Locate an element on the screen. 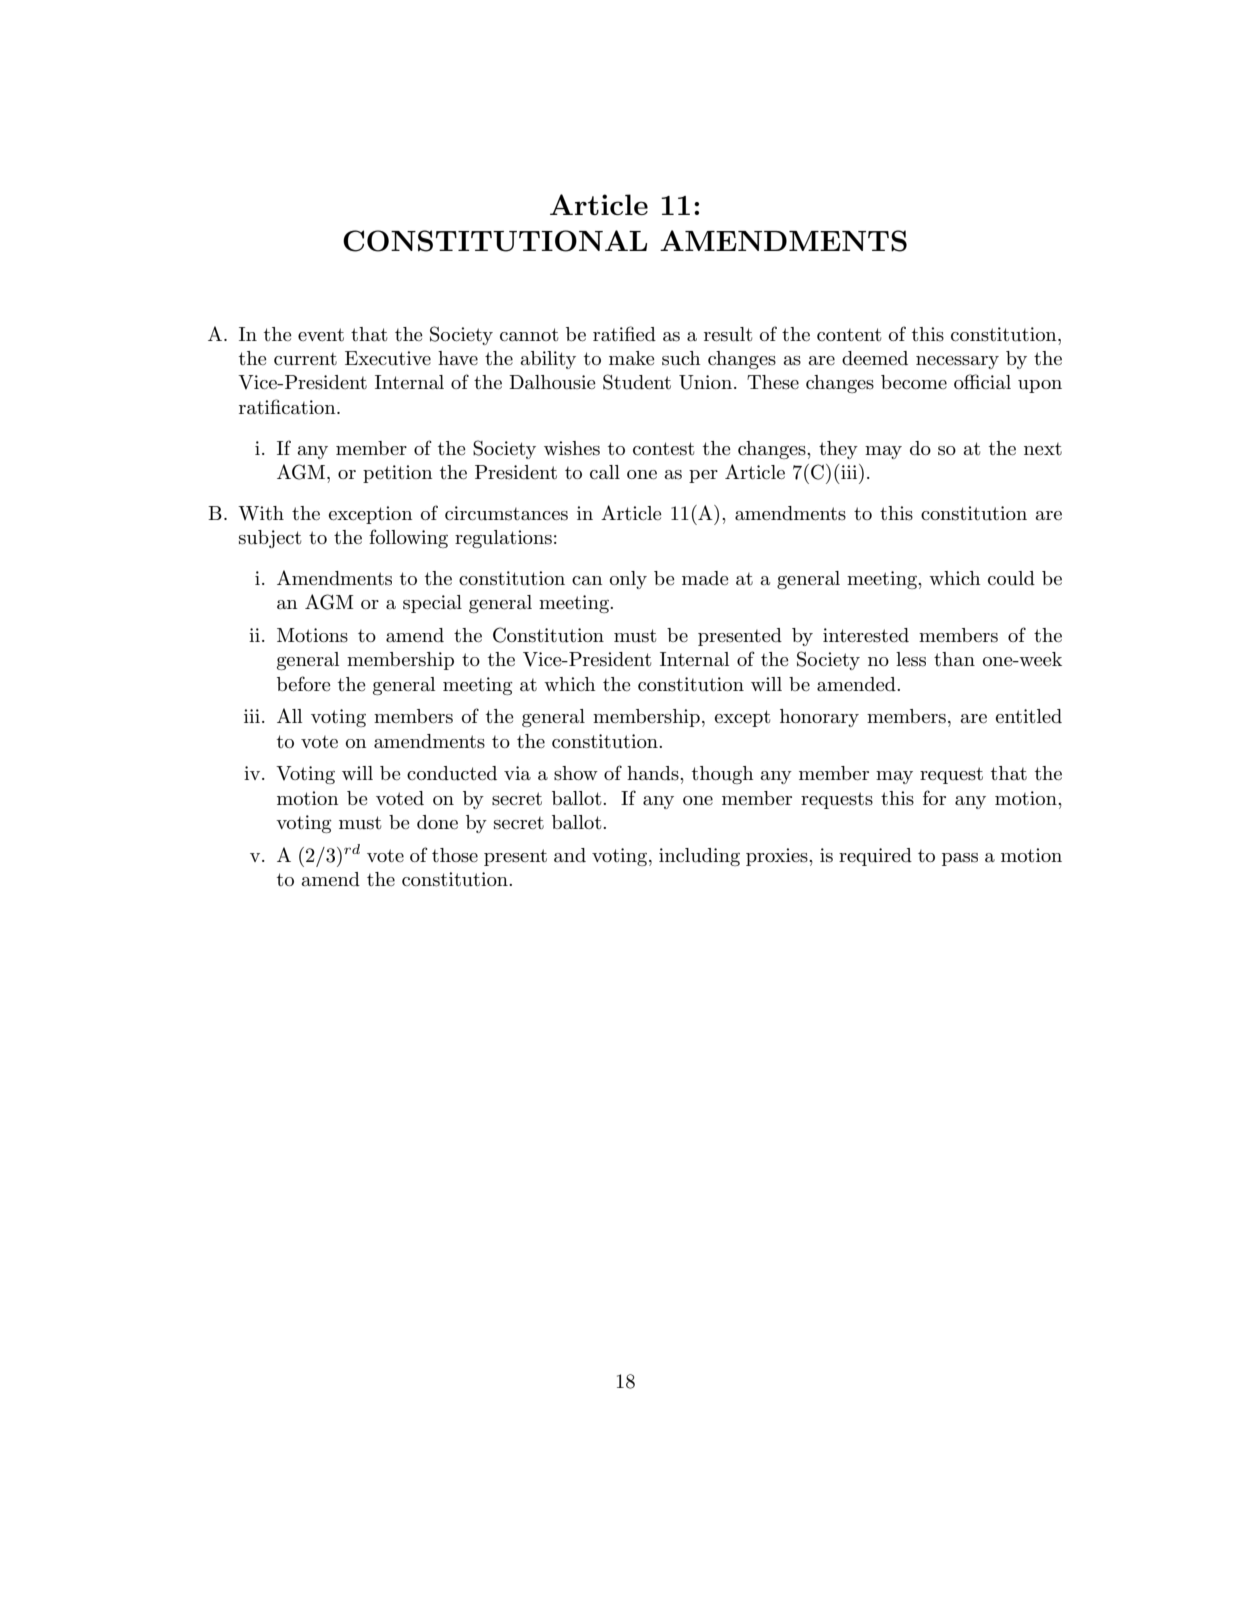  necessary is located at coordinates (957, 362).
